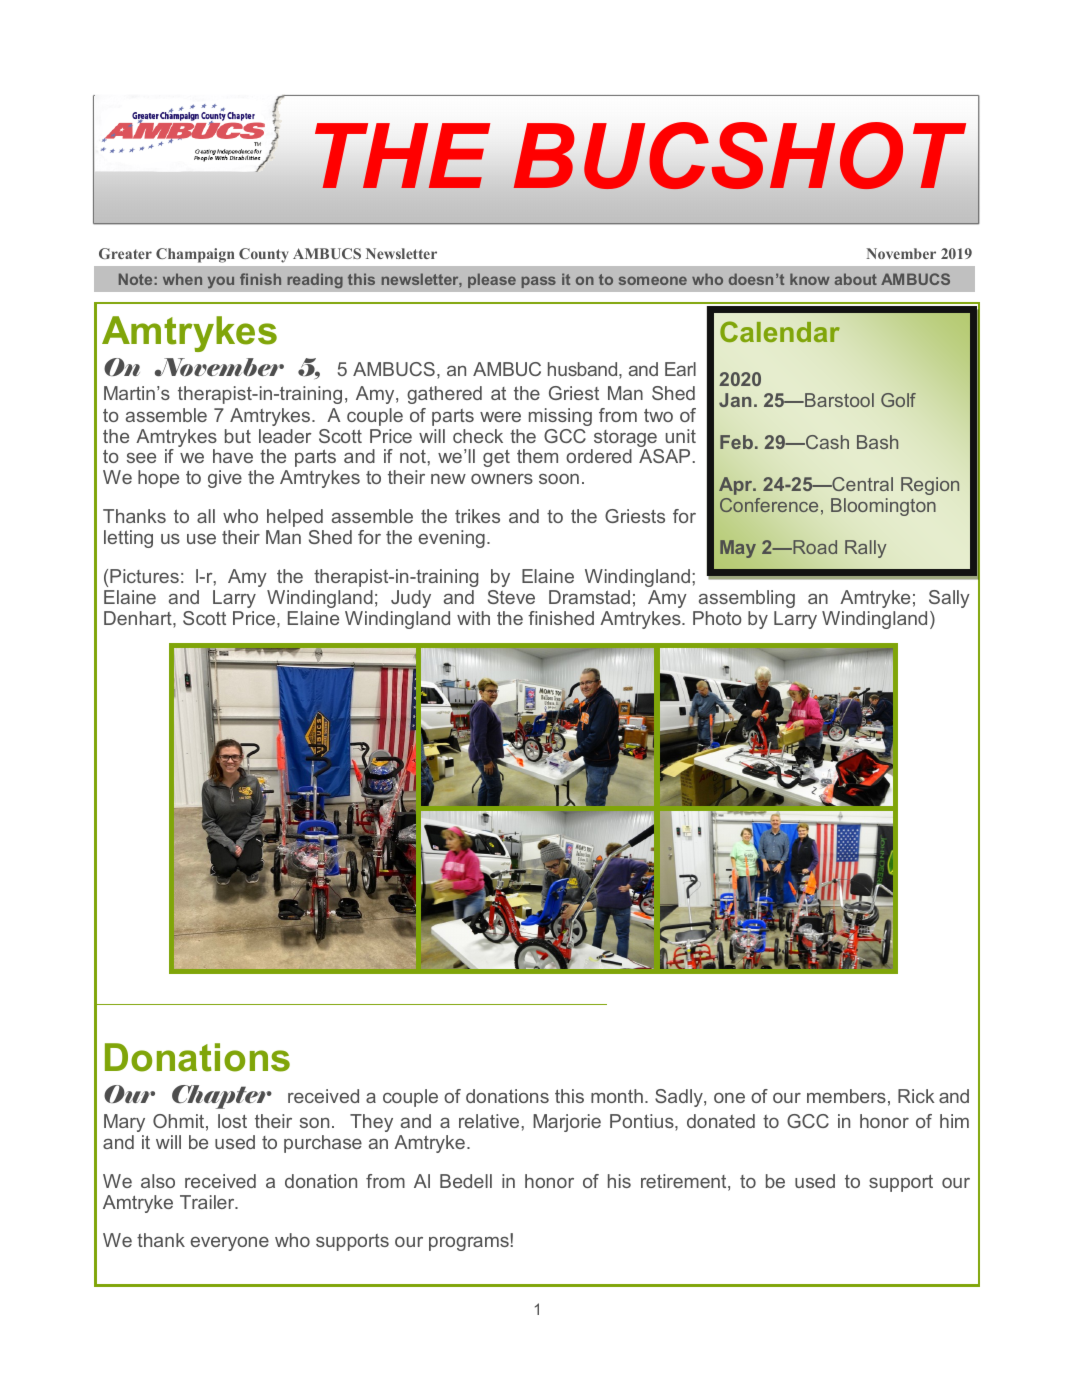 This screenshot has width=1075, height=1391. I want to click on about, so click(856, 279).
